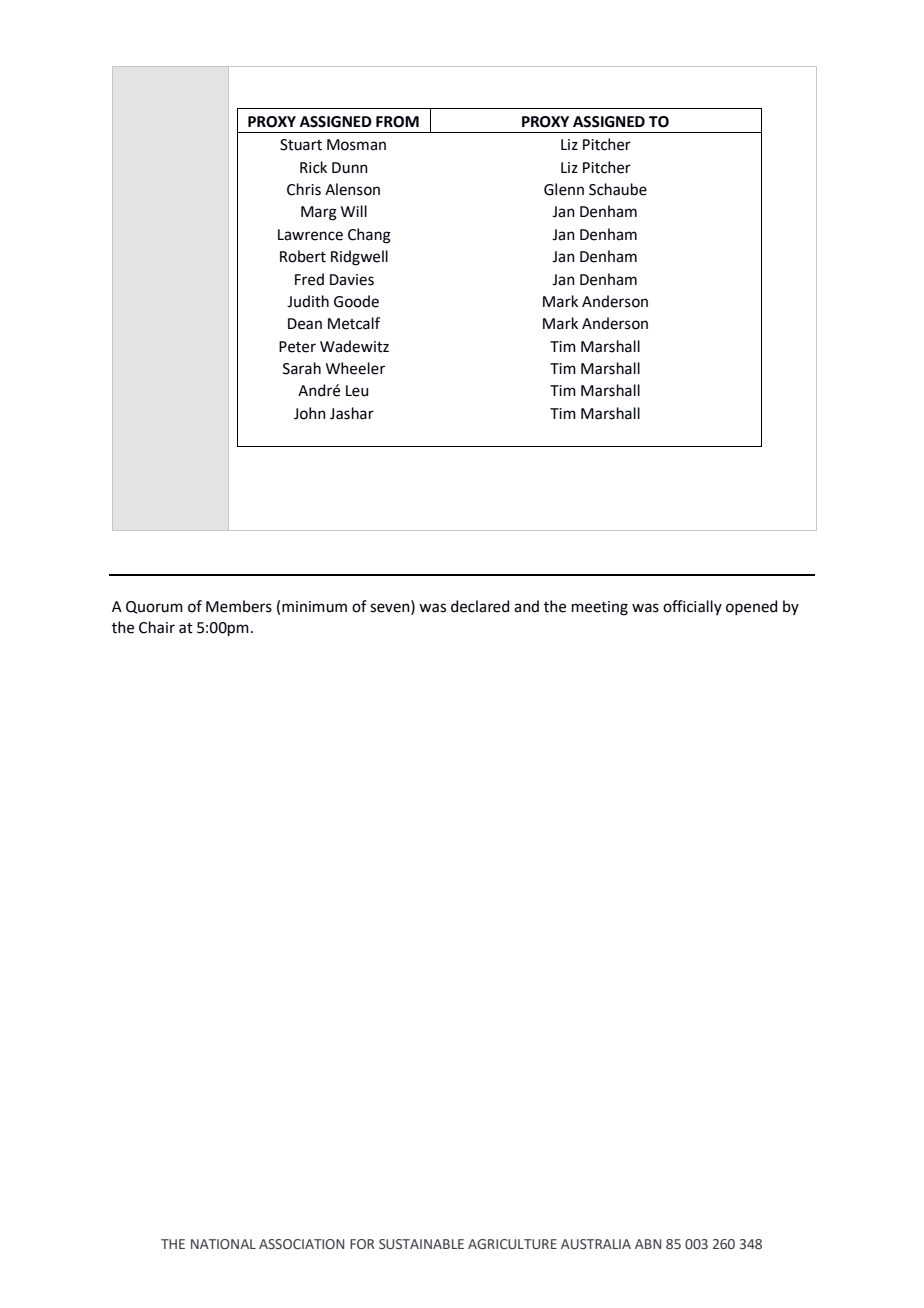  What do you see at coordinates (239, 606) in the page?
I see `Members` at bounding box center [239, 606].
